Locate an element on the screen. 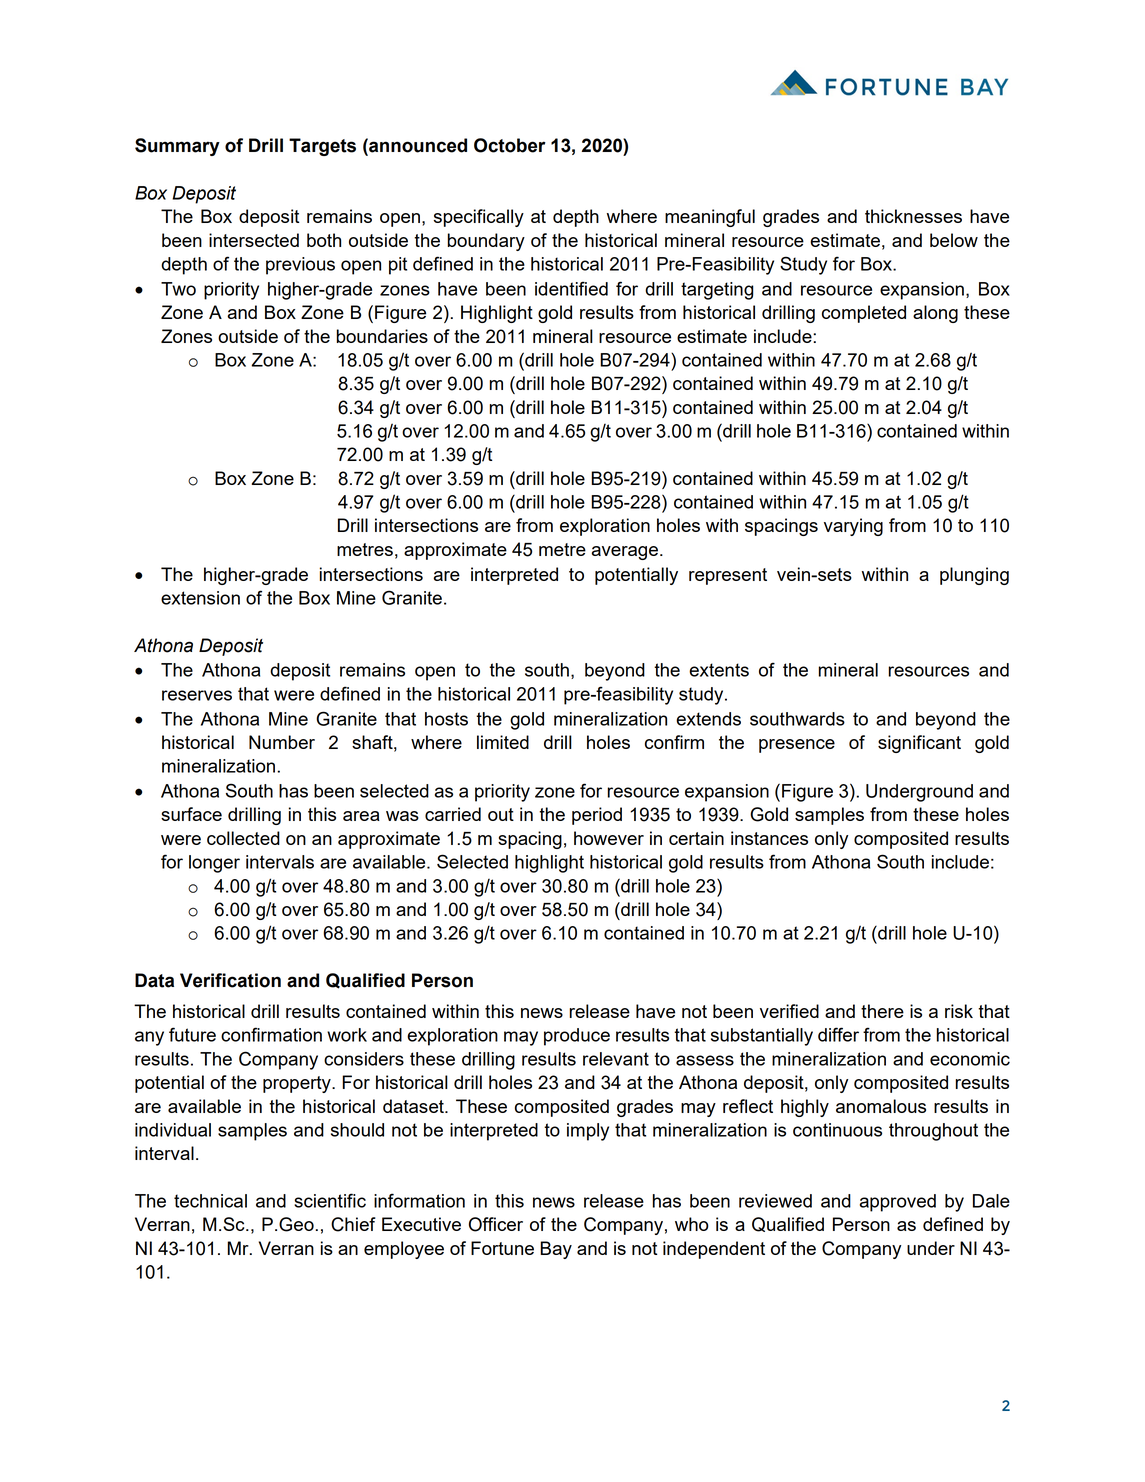 The image size is (1145, 1482). Bay is located at coordinates (556, 1250).
